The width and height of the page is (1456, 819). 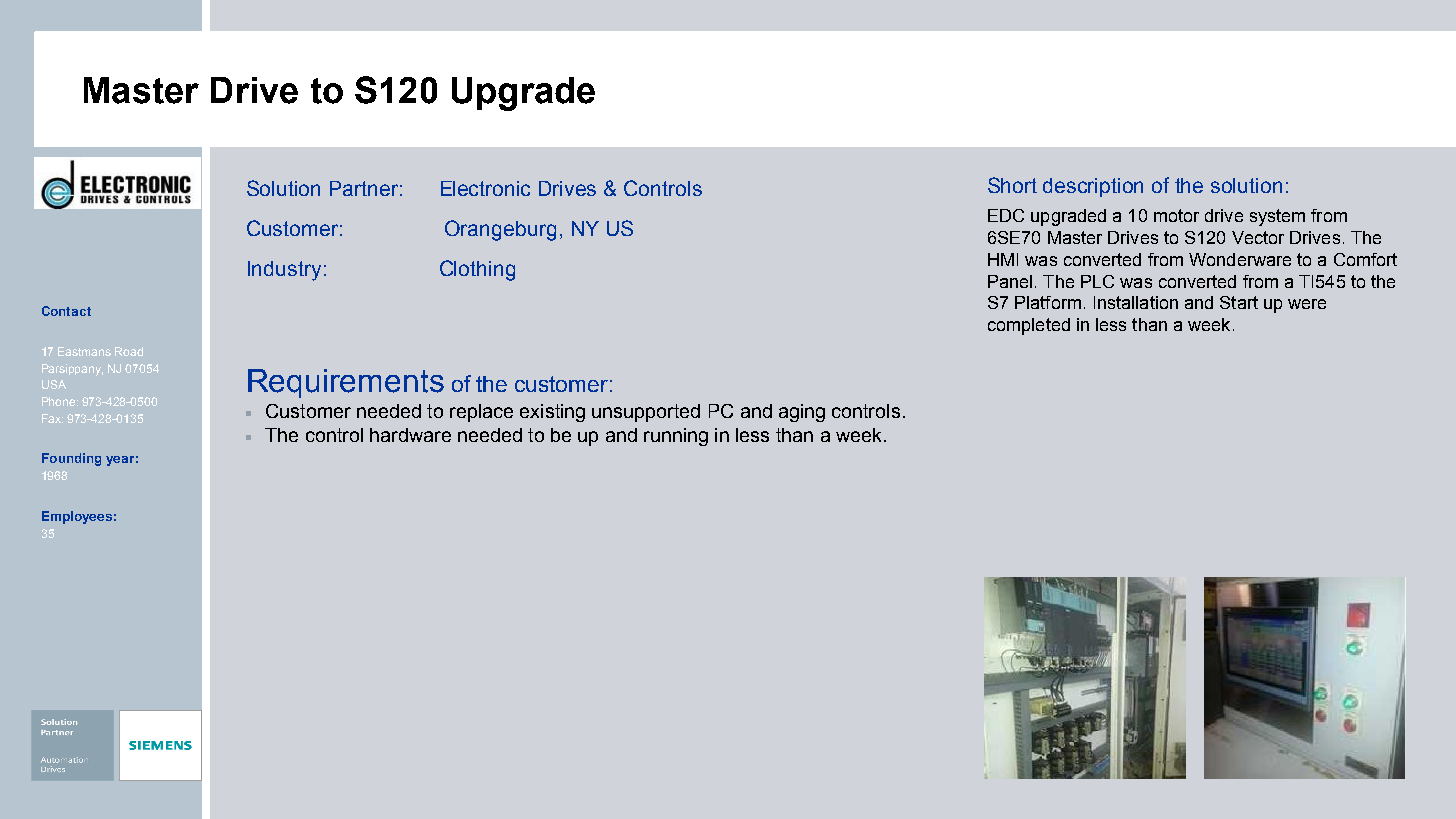 I want to click on Short, so click(x=1012, y=185).
